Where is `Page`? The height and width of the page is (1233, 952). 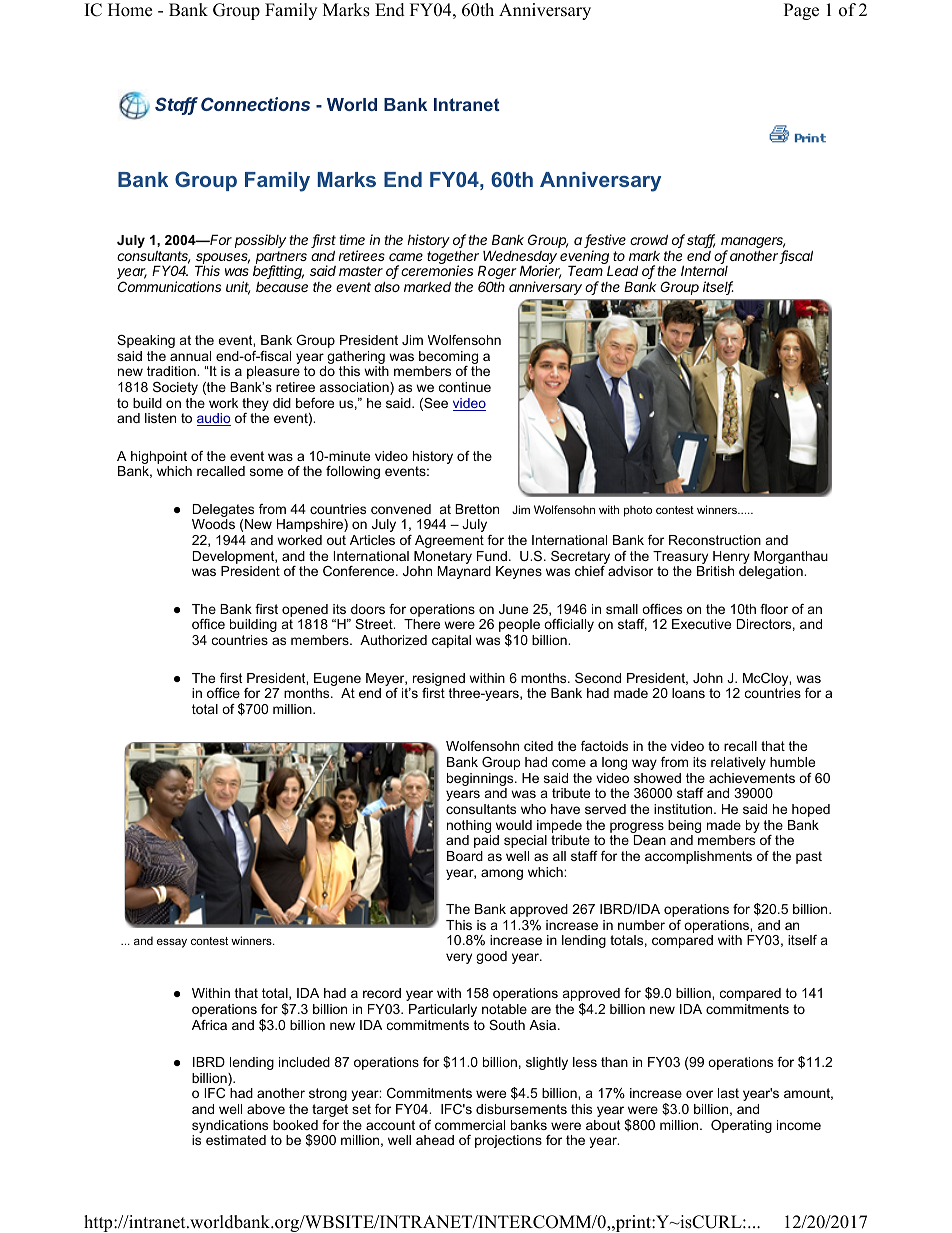 Page is located at coordinates (801, 11).
